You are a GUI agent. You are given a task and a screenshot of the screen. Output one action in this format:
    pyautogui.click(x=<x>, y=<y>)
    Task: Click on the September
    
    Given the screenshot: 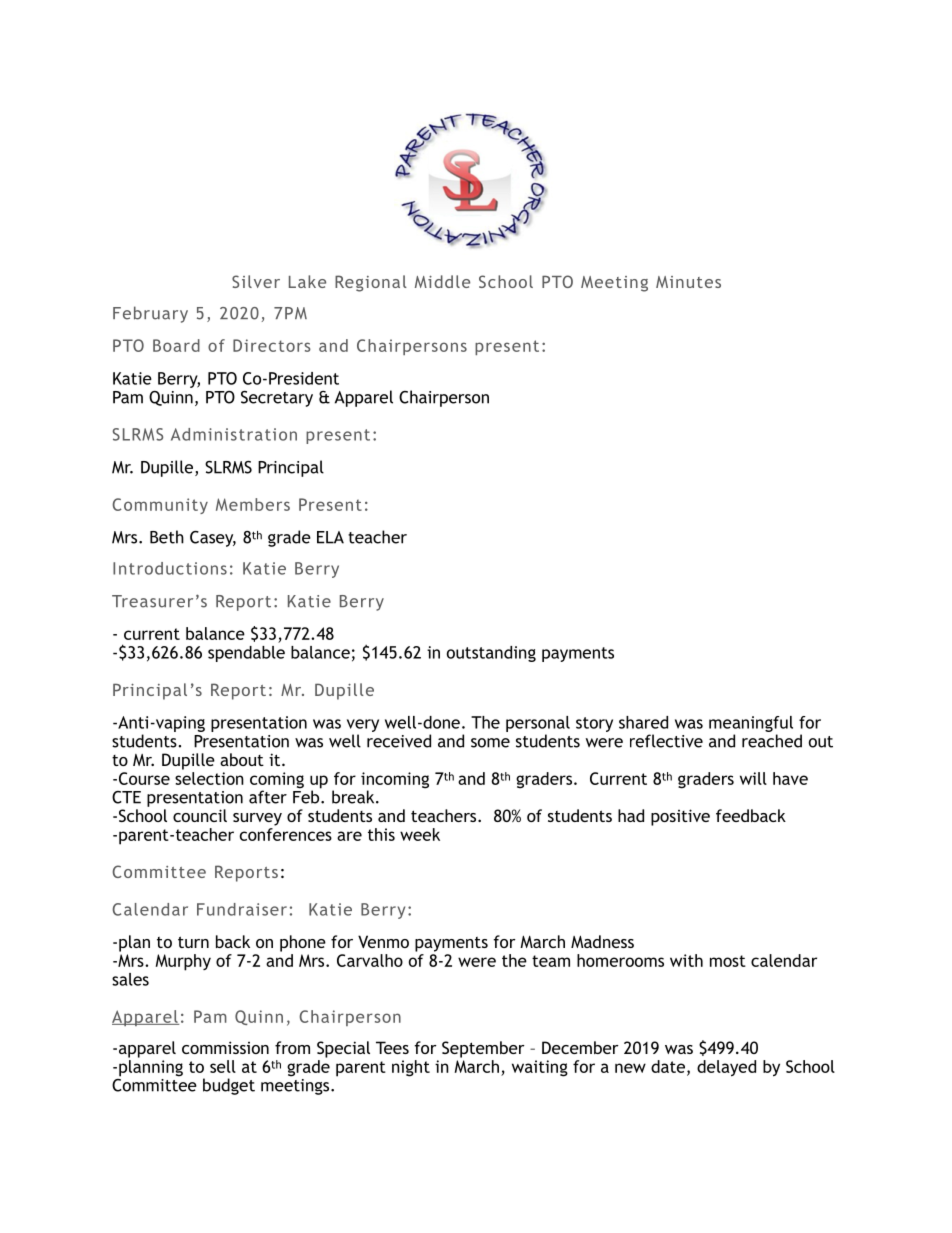 What is the action you would take?
    pyautogui.click(x=483, y=1049)
